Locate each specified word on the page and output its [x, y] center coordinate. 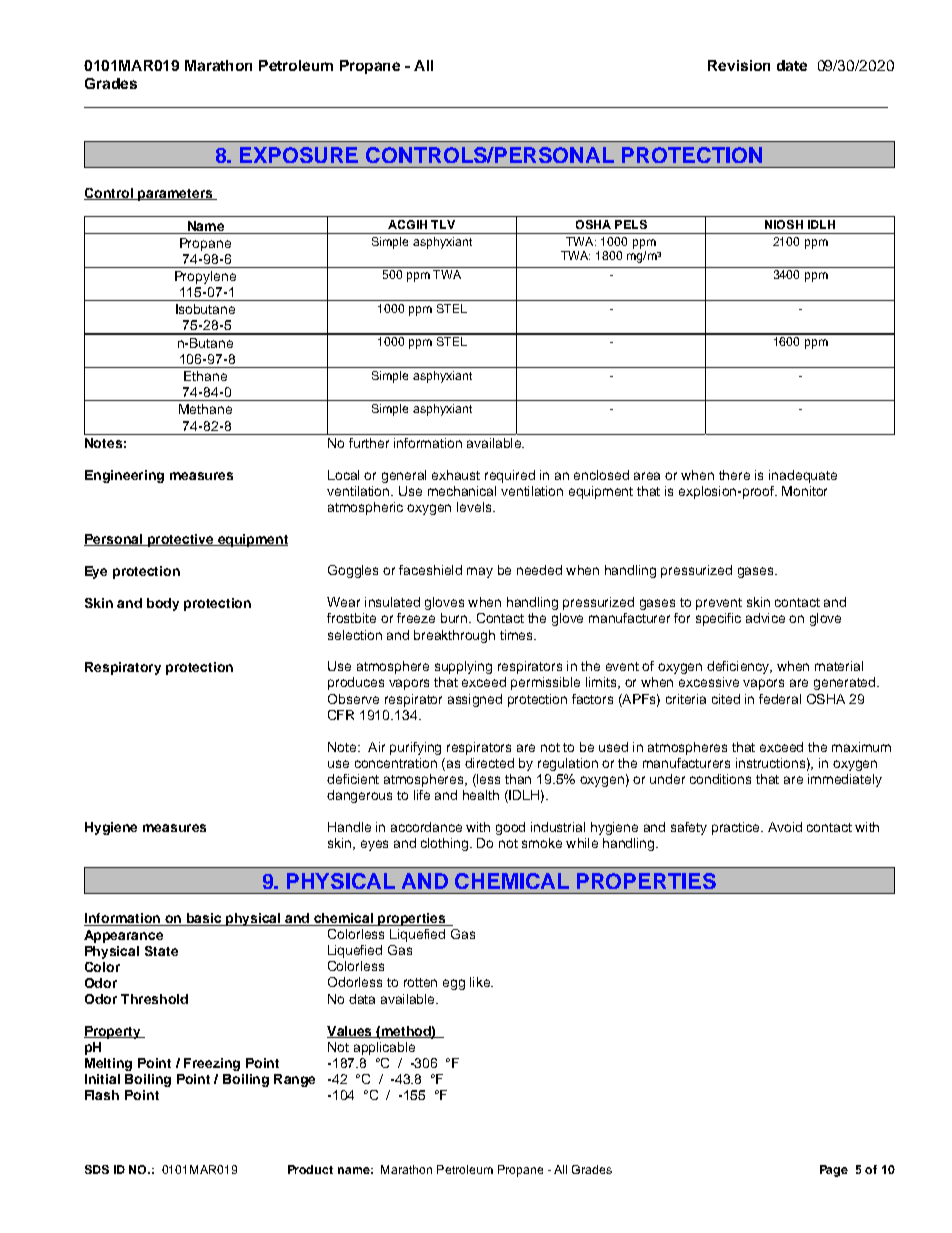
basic [203, 919]
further [369, 443]
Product [310, 1169]
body [163, 604]
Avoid [785, 827]
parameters [175, 195]
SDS [97, 1169]
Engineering [124, 476]
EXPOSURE [299, 155]
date [792, 65]
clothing [444, 844]
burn [454, 618]
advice [765, 618]
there [734, 475]
